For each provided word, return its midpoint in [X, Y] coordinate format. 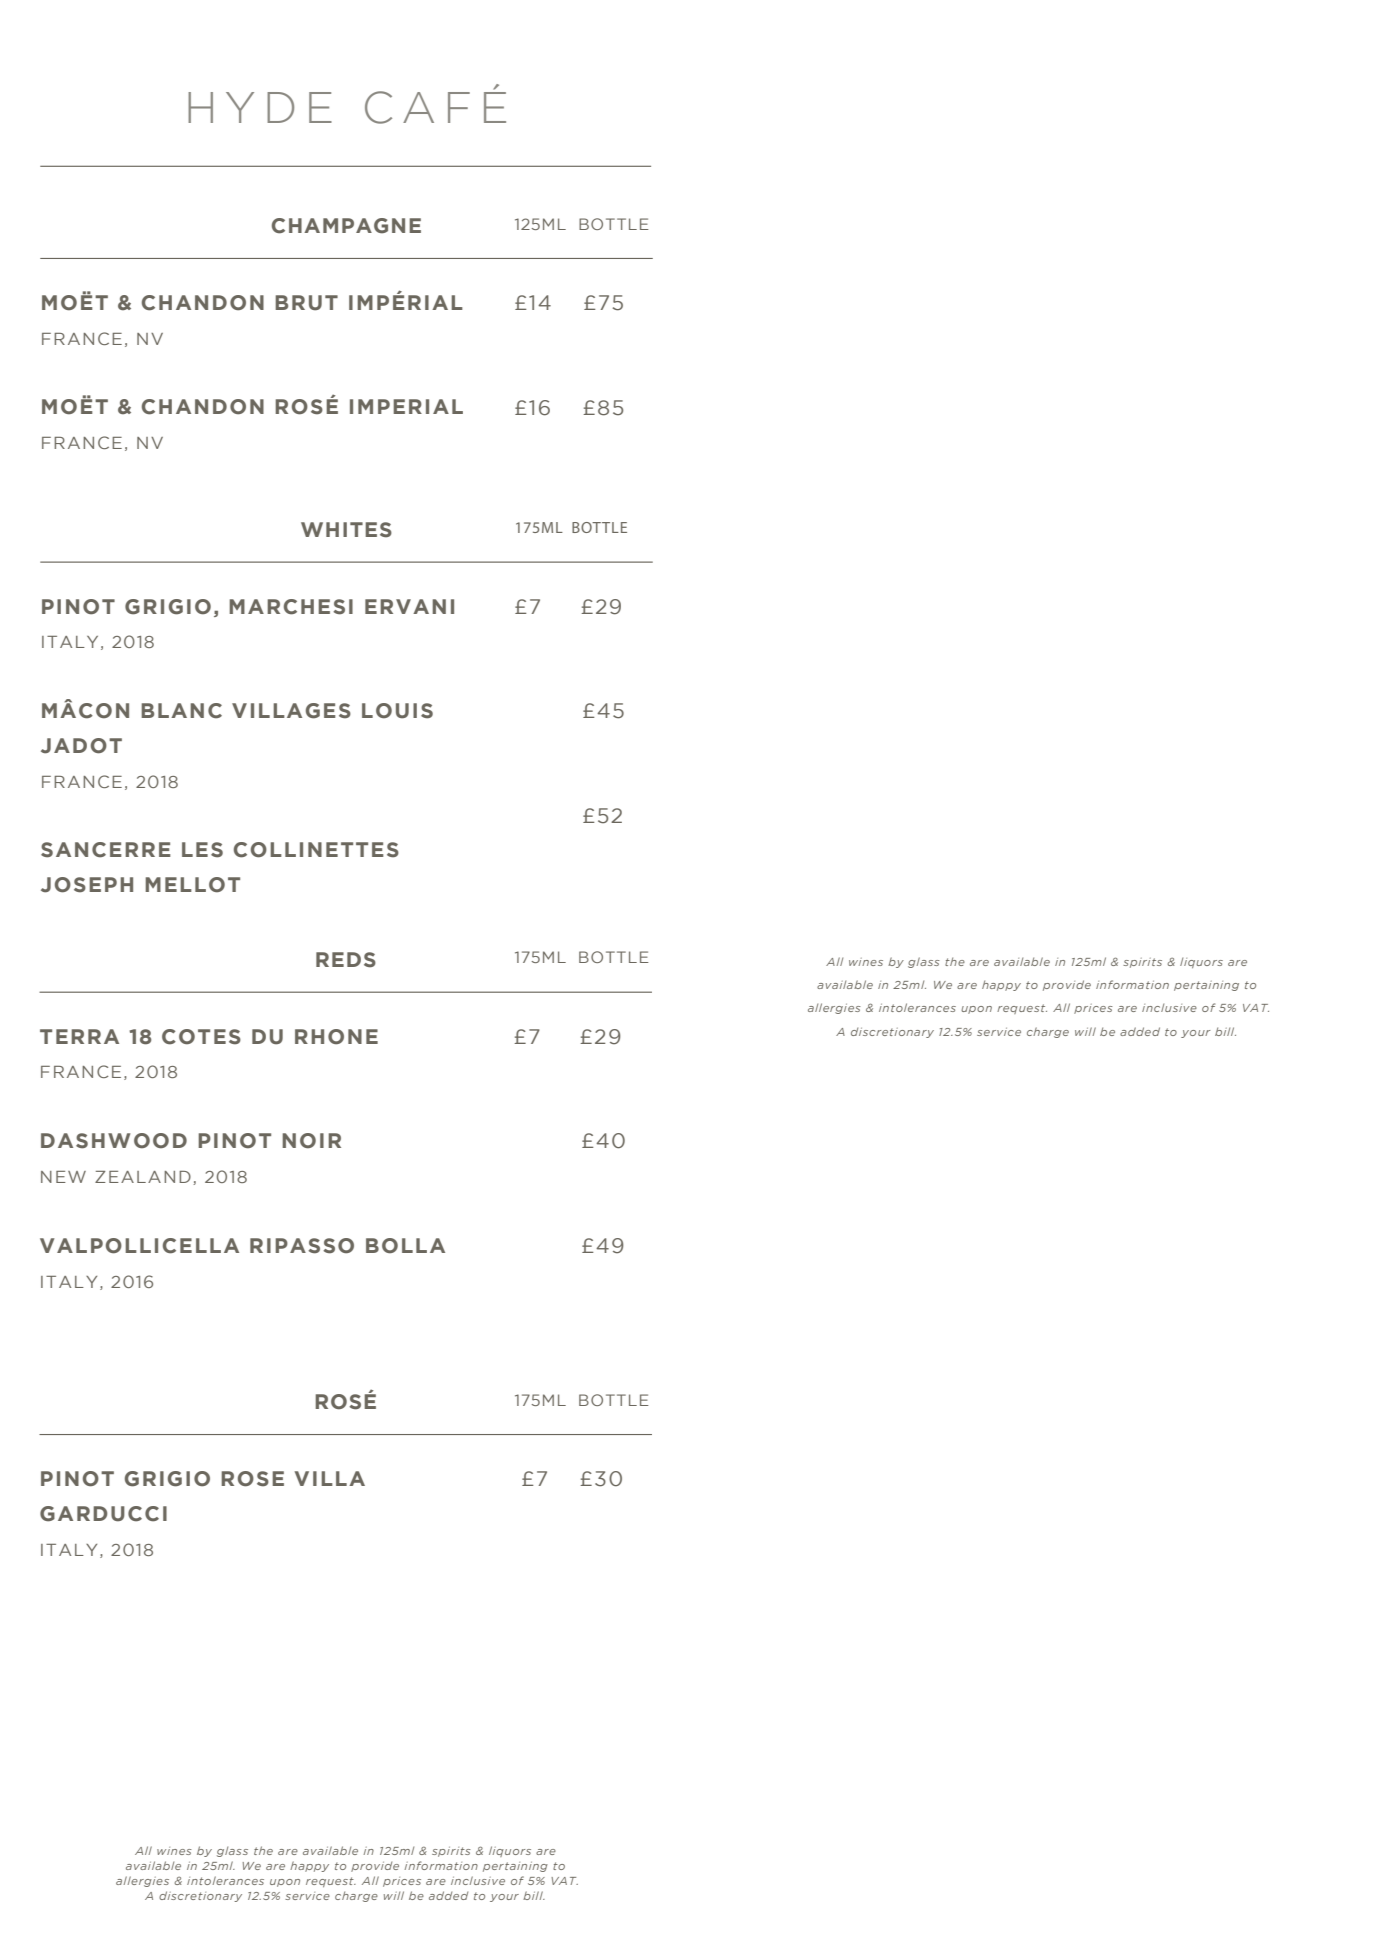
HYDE [260, 107]
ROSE [252, 1479]
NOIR [311, 1141]
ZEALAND [143, 1177]
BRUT [306, 303]
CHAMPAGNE [346, 226]
